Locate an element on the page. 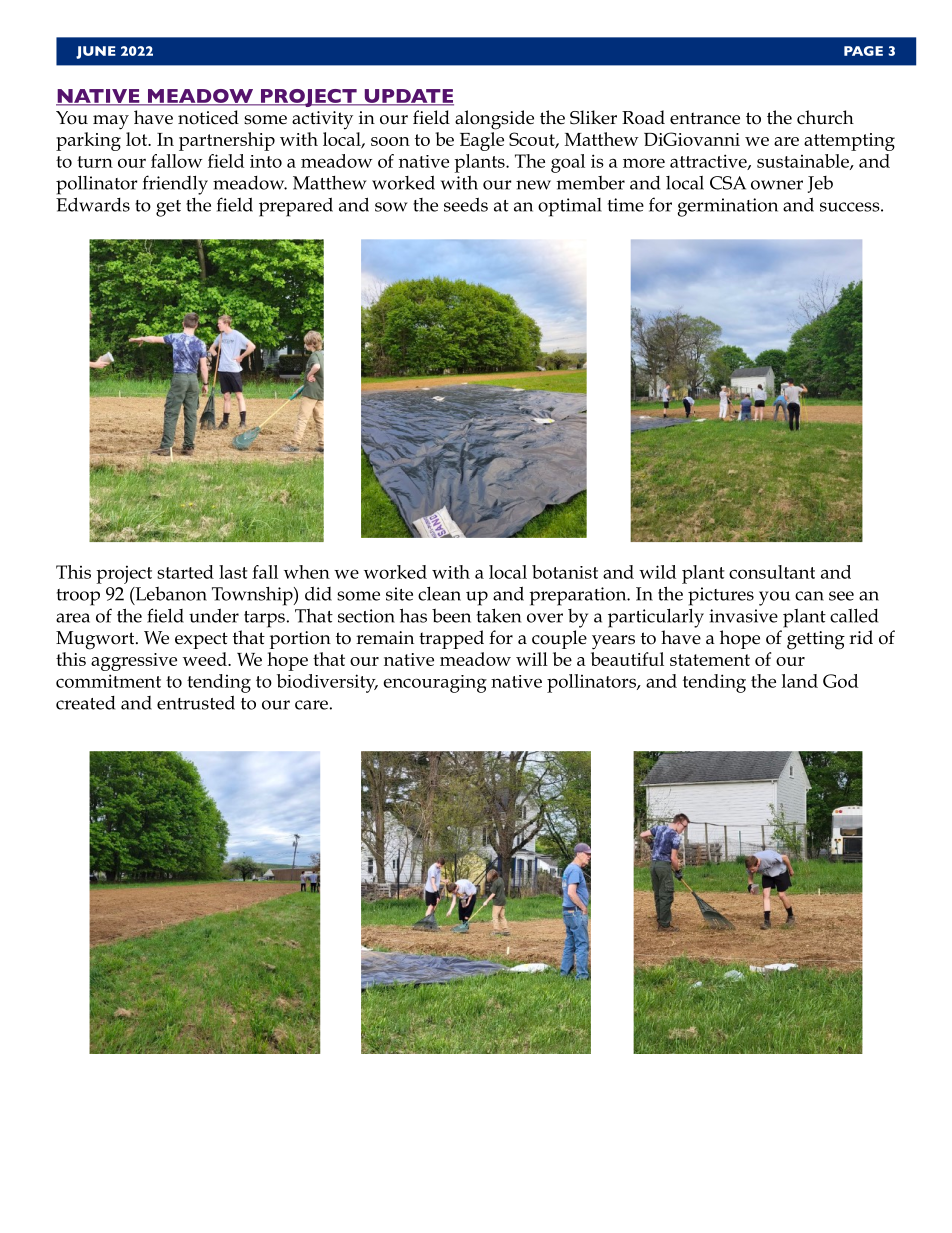  UPDATE is located at coordinates (408, 97).
